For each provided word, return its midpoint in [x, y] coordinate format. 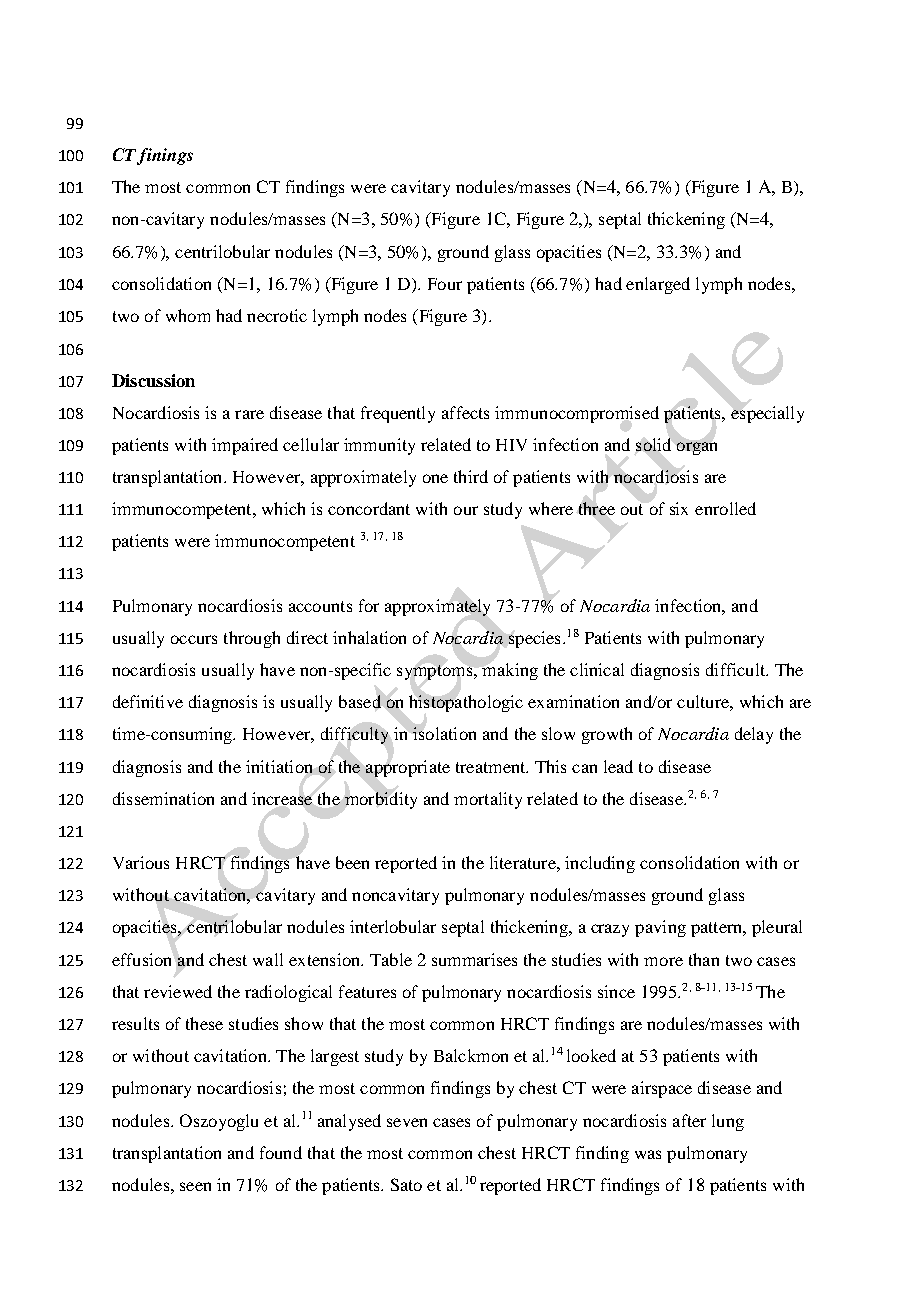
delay [754, 735]
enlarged [658, 285]
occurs [194, 639]
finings [165, 156]
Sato [406, 1184]
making [510, 671]
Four [445, 284]
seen [195, 1186]
